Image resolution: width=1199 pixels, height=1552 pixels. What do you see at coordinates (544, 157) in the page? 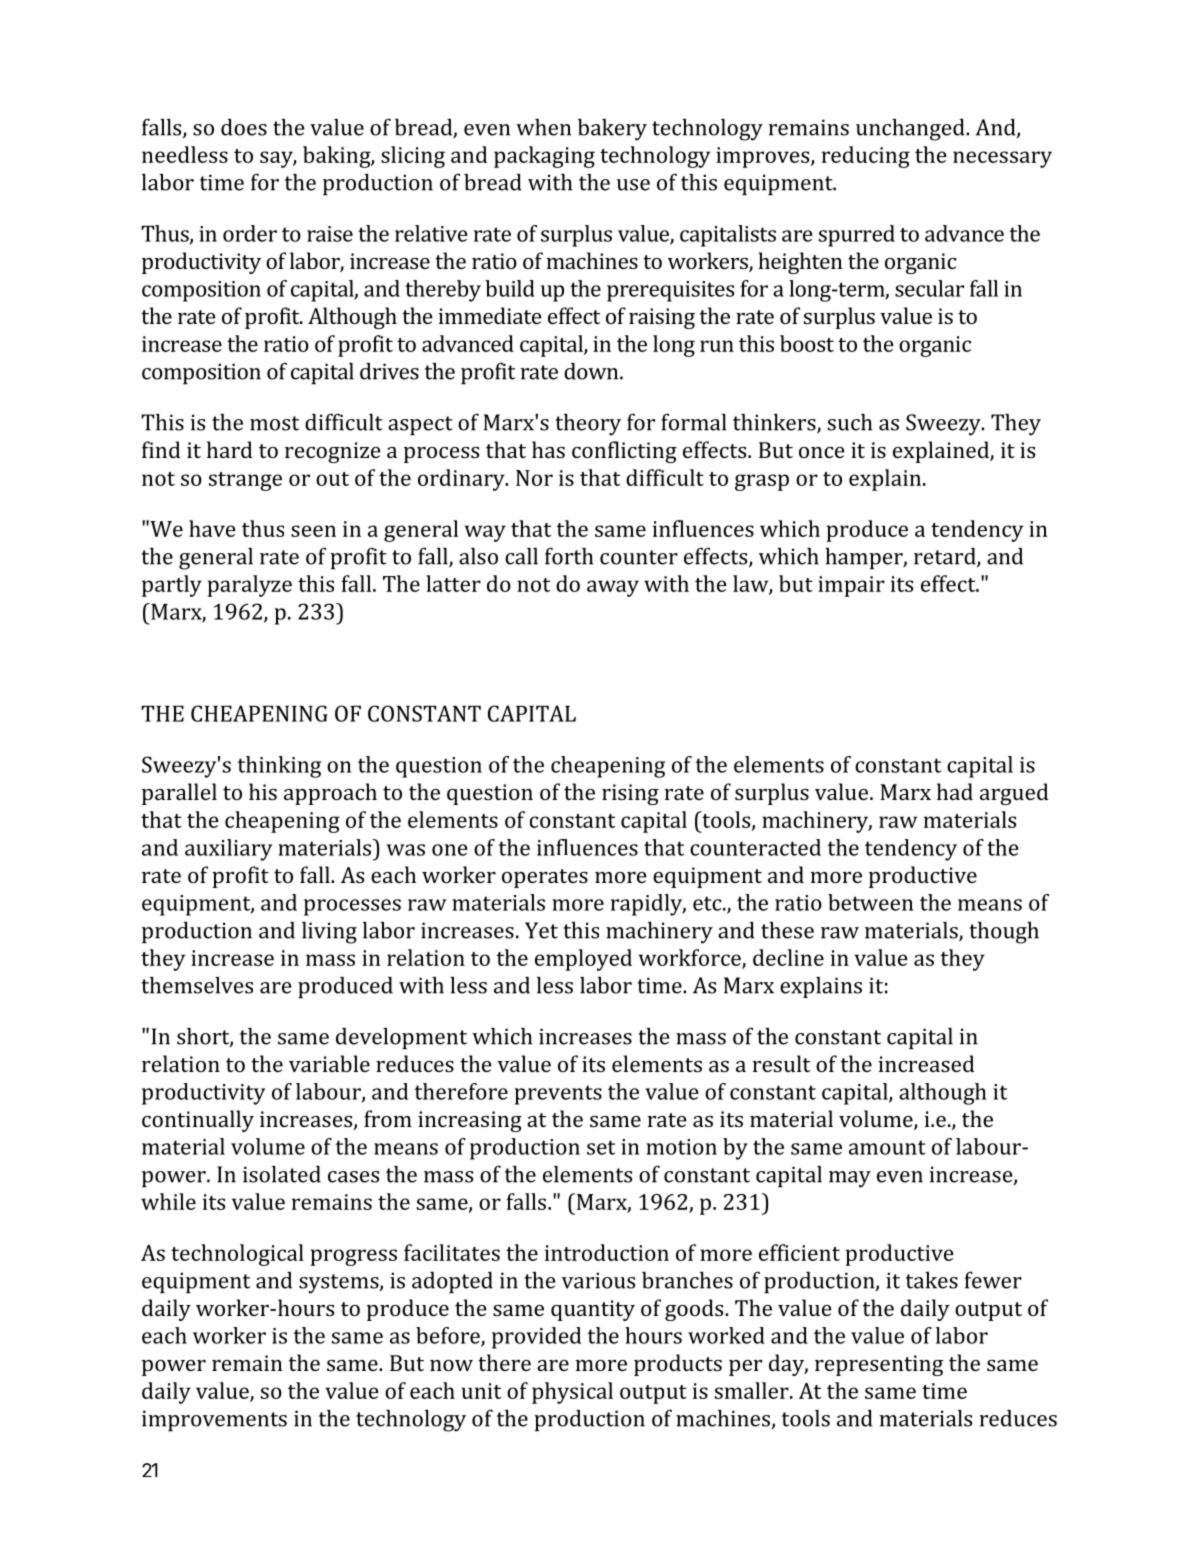
I see `packaging` at bounding box center [544, 157].
